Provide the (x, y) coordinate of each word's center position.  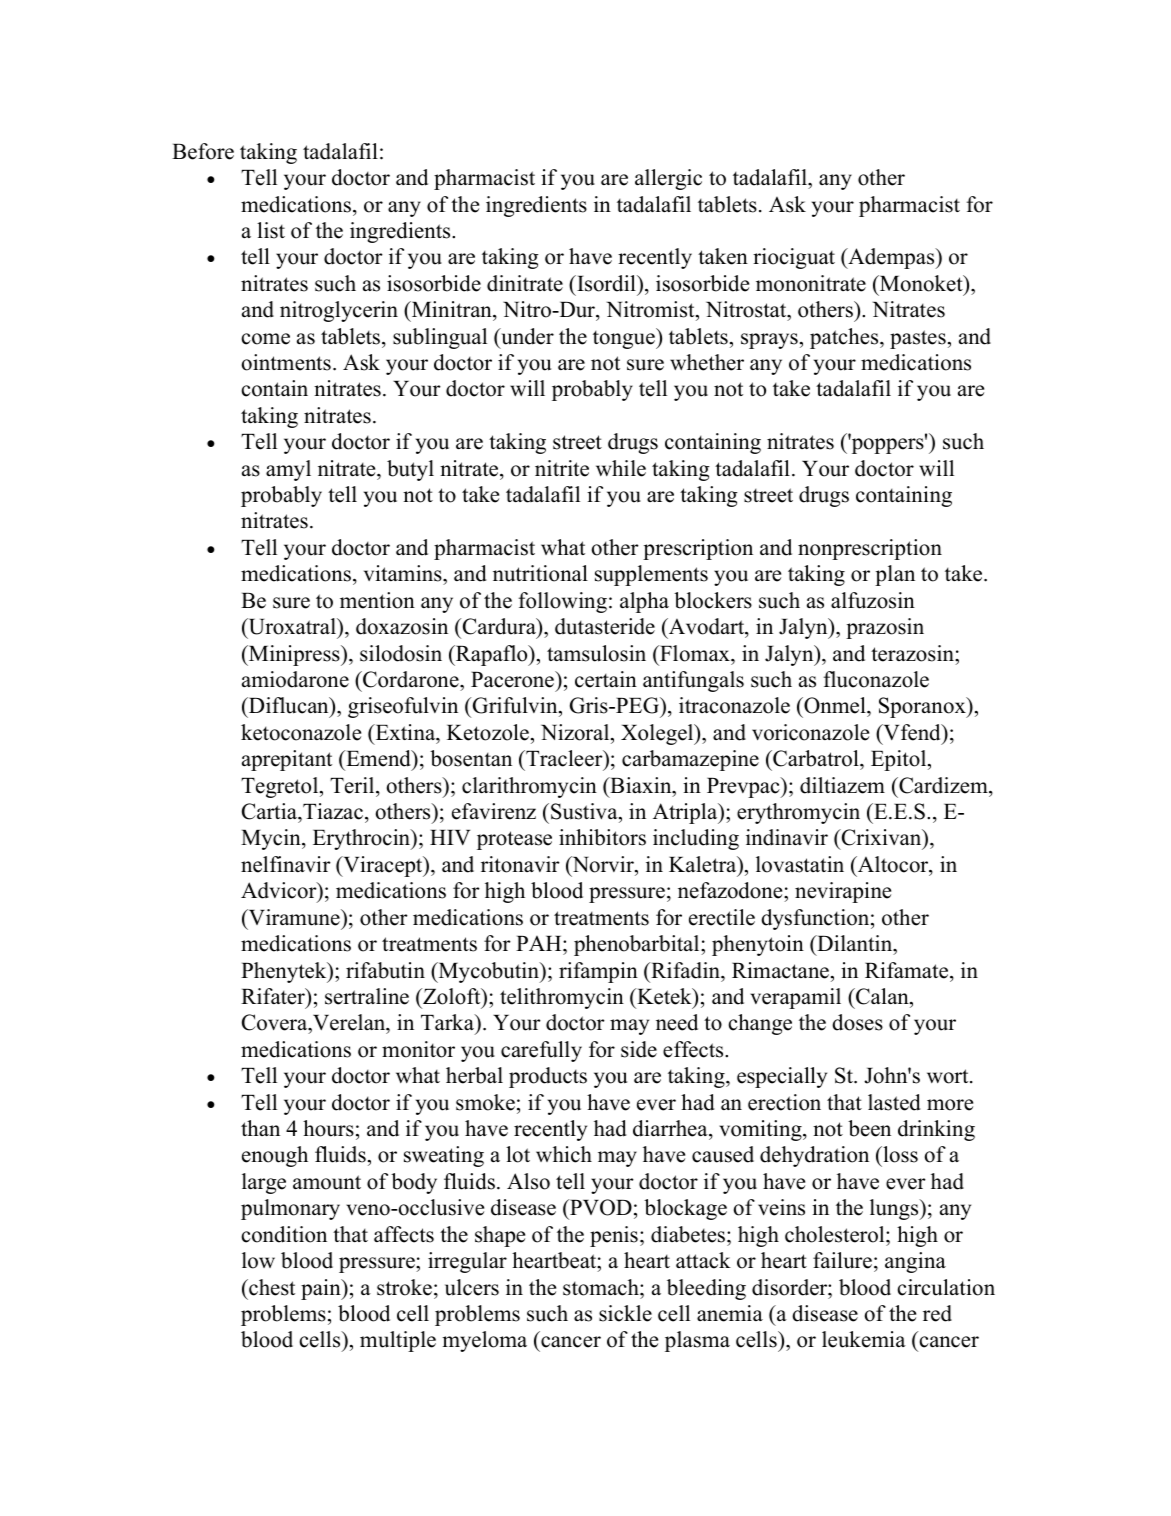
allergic (668, 179)
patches (845, 338)
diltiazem (842, 785)
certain (606, 679)
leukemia (864, 1339)
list (271, 230)
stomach (602, 1287)
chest (271, 1287)
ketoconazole (301, 732)
